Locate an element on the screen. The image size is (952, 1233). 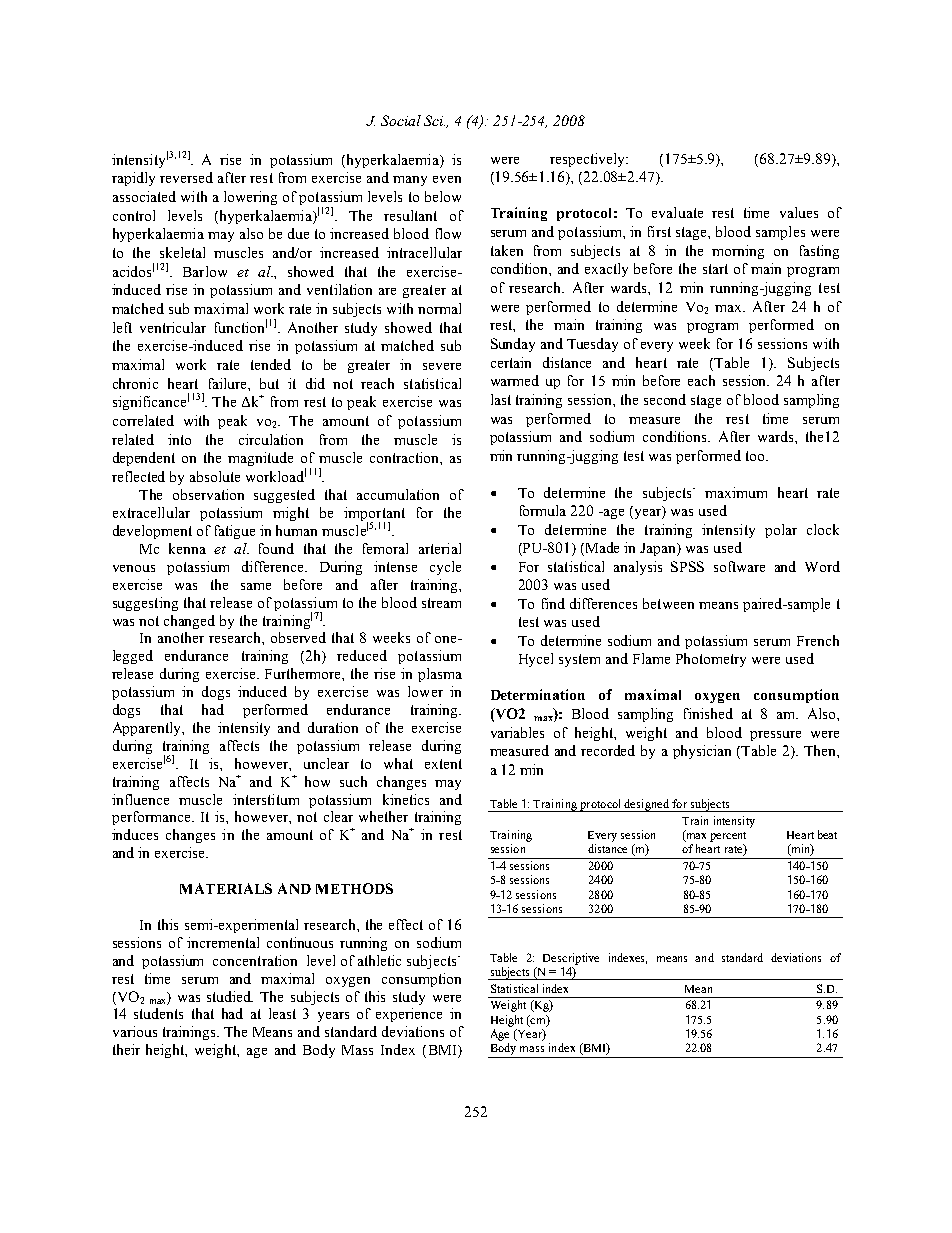
software is located at coordinates (739, 566).
